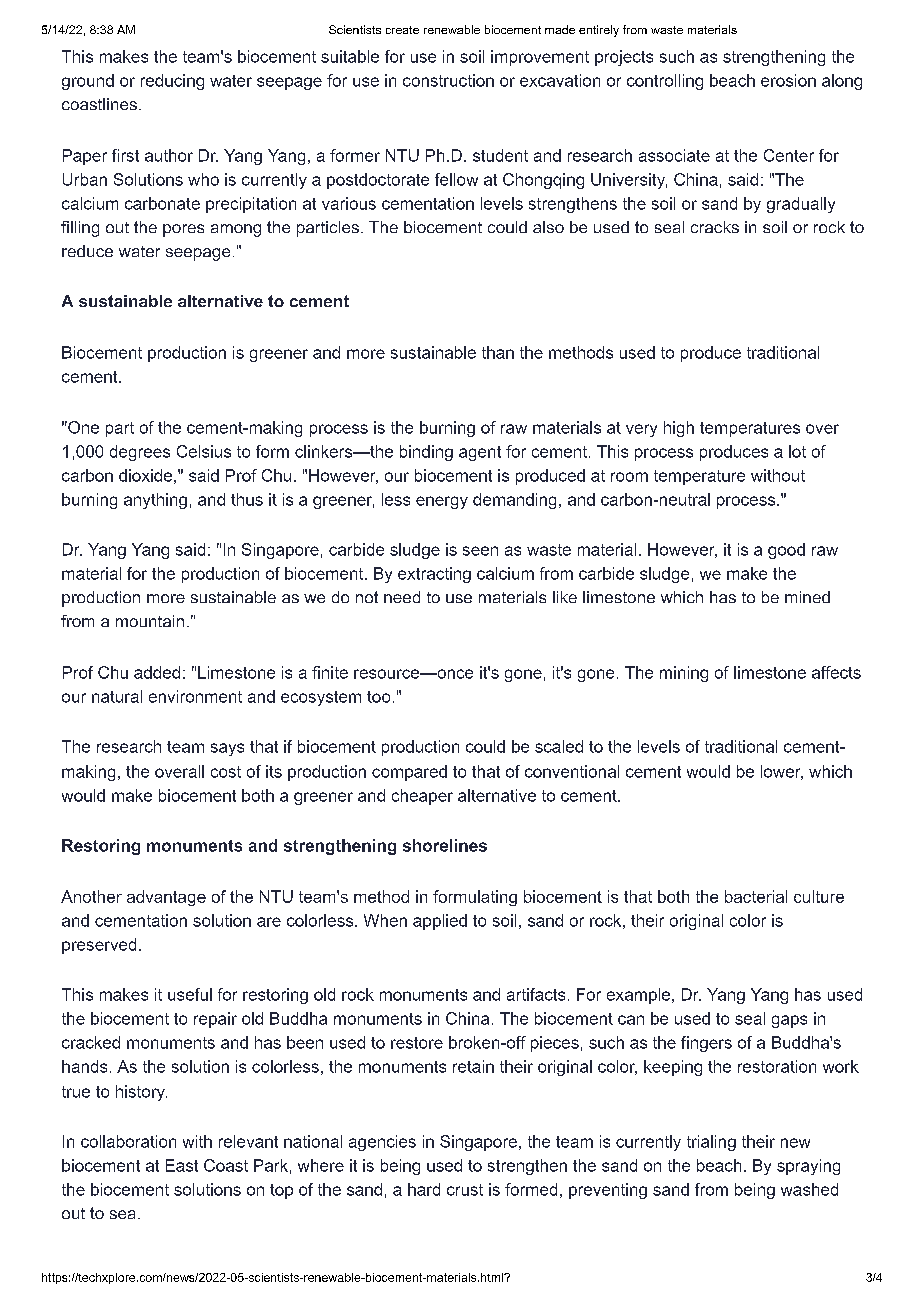 This document has width=924, height=1308. Describe the element at coordinates (788, 80) in the document. I see `erosion` at that location.
